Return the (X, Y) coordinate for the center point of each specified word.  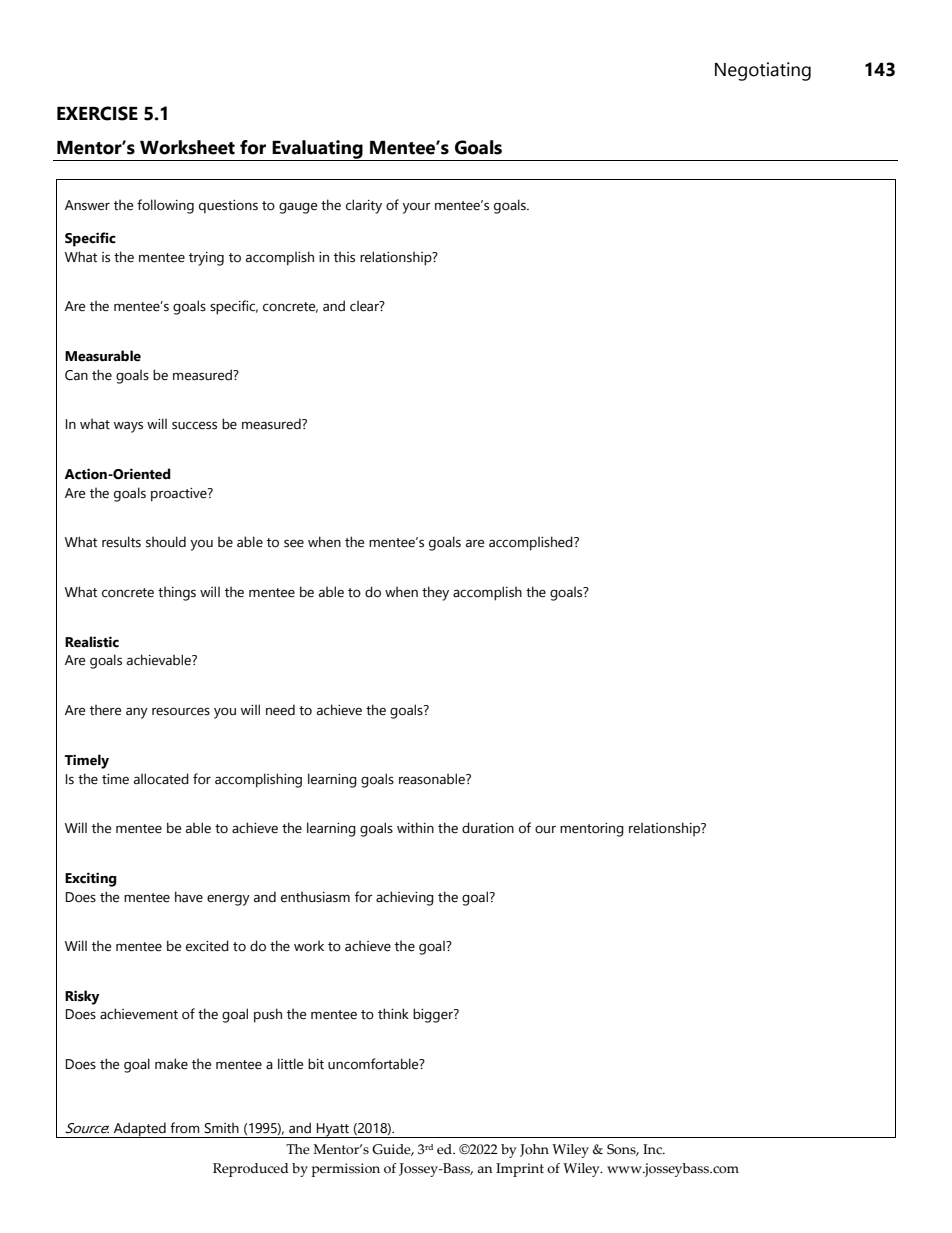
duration (488, 828)
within (415, 828)
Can (76, 375)
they (435, 593)
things (177, 593)
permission (346, 1170)
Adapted (140, 1130)
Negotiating (763, 71)
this (344, 257)
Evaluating (317, 150)
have (189, 897)
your (417, 208)
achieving (405, 898)
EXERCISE (97, 113)
